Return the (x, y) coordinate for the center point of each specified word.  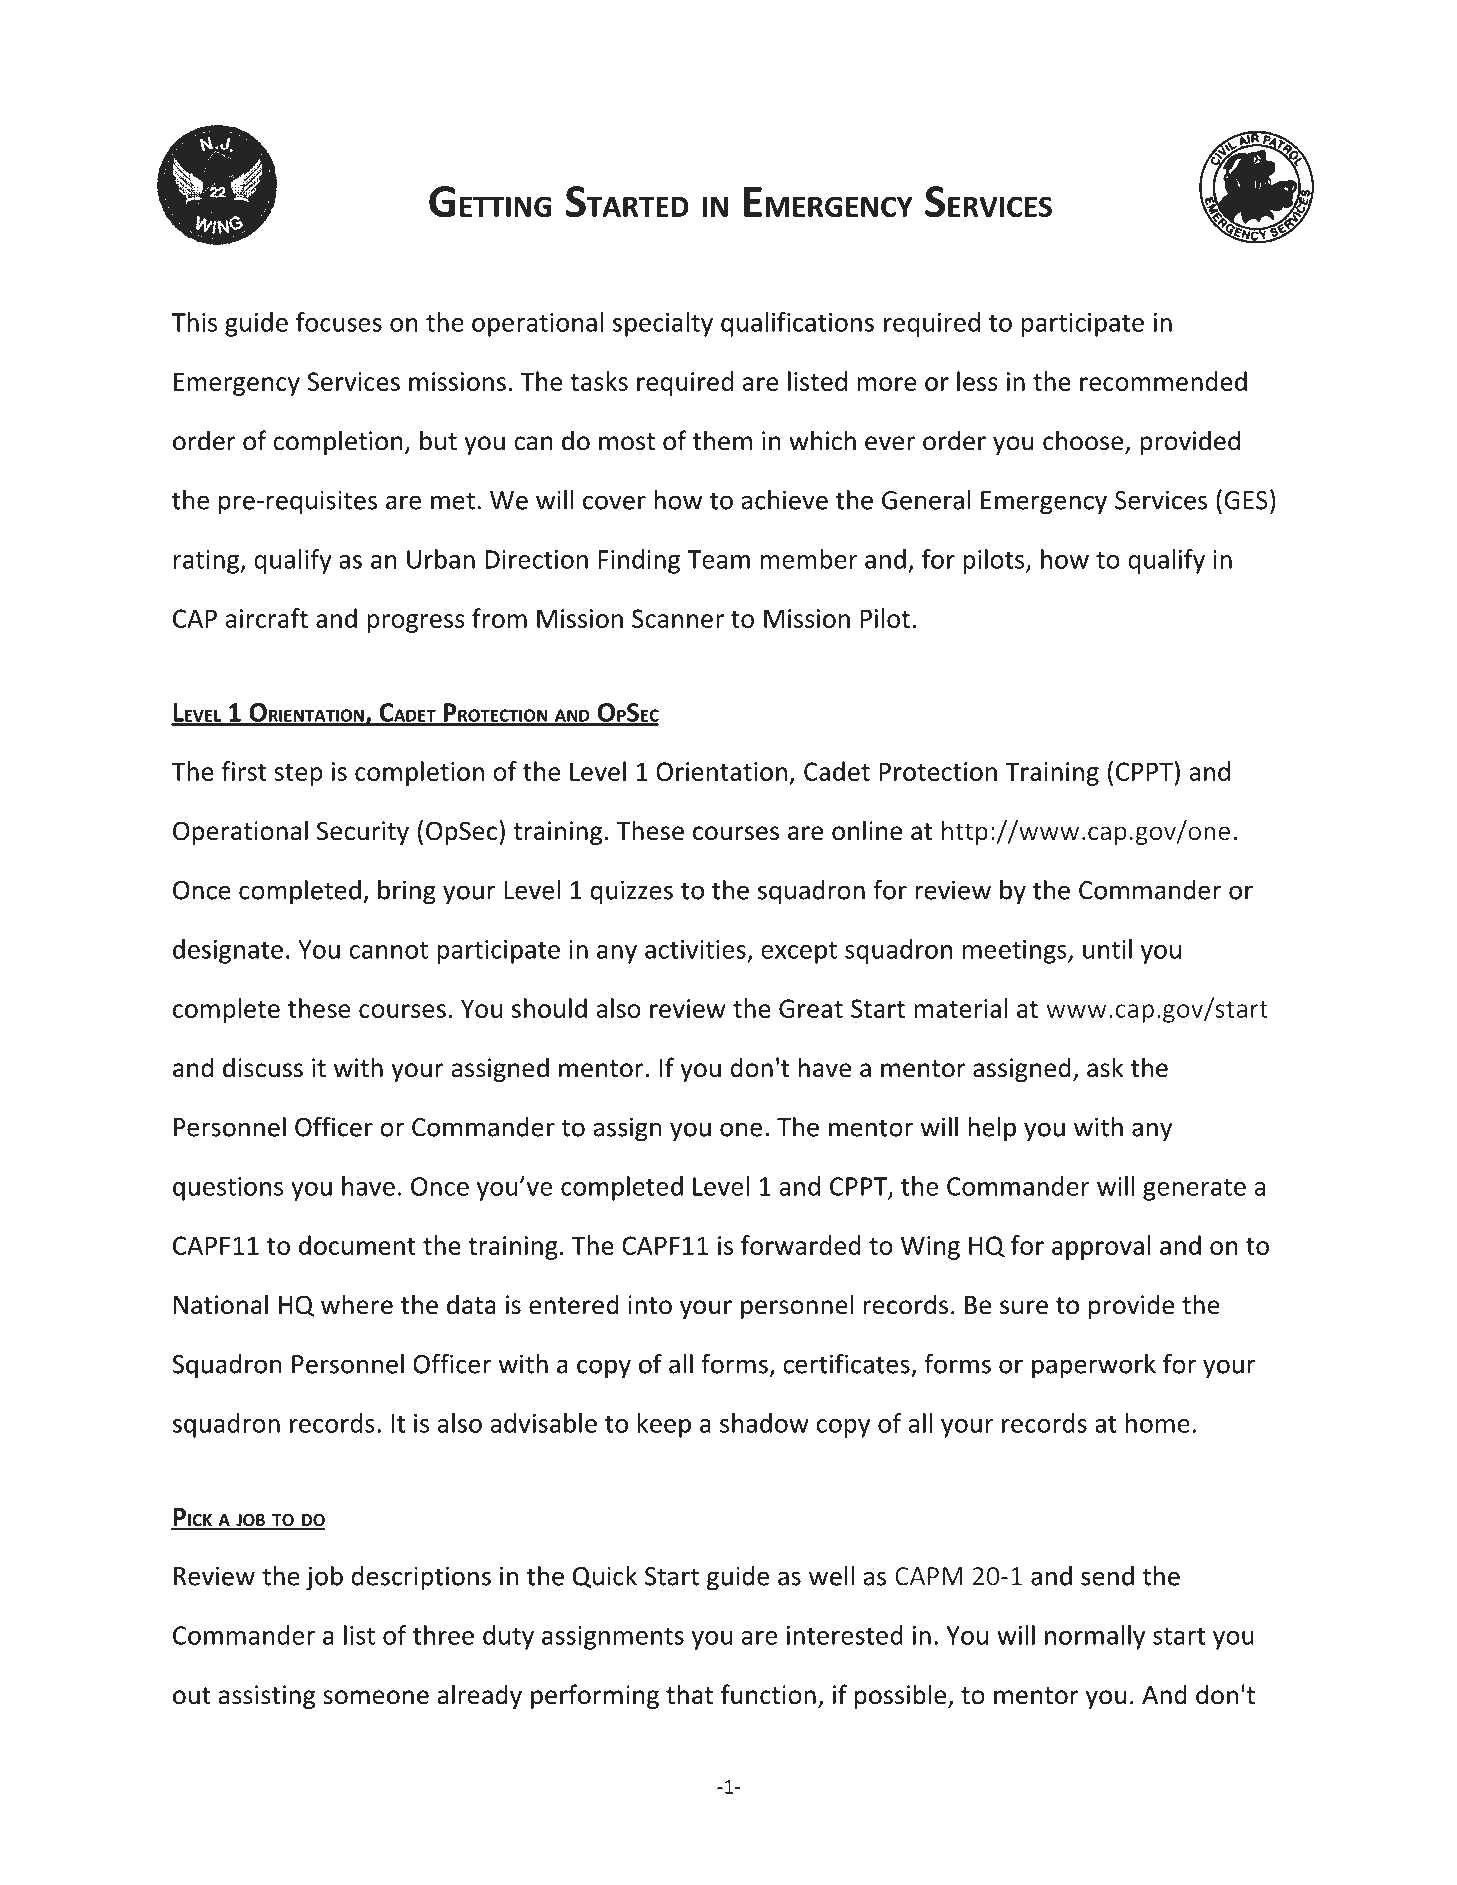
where (357, 1304)
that (689, 1694)
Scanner (678, 618)
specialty (663, 324)
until (1107, 949)
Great (811, 1008)
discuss (263, 1067)
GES (1246, 500)
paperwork (1094, 1366)
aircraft (267, 618)
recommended (1163, 381)
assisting (266, 1697)
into (650, 1305)
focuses (339, 322)
